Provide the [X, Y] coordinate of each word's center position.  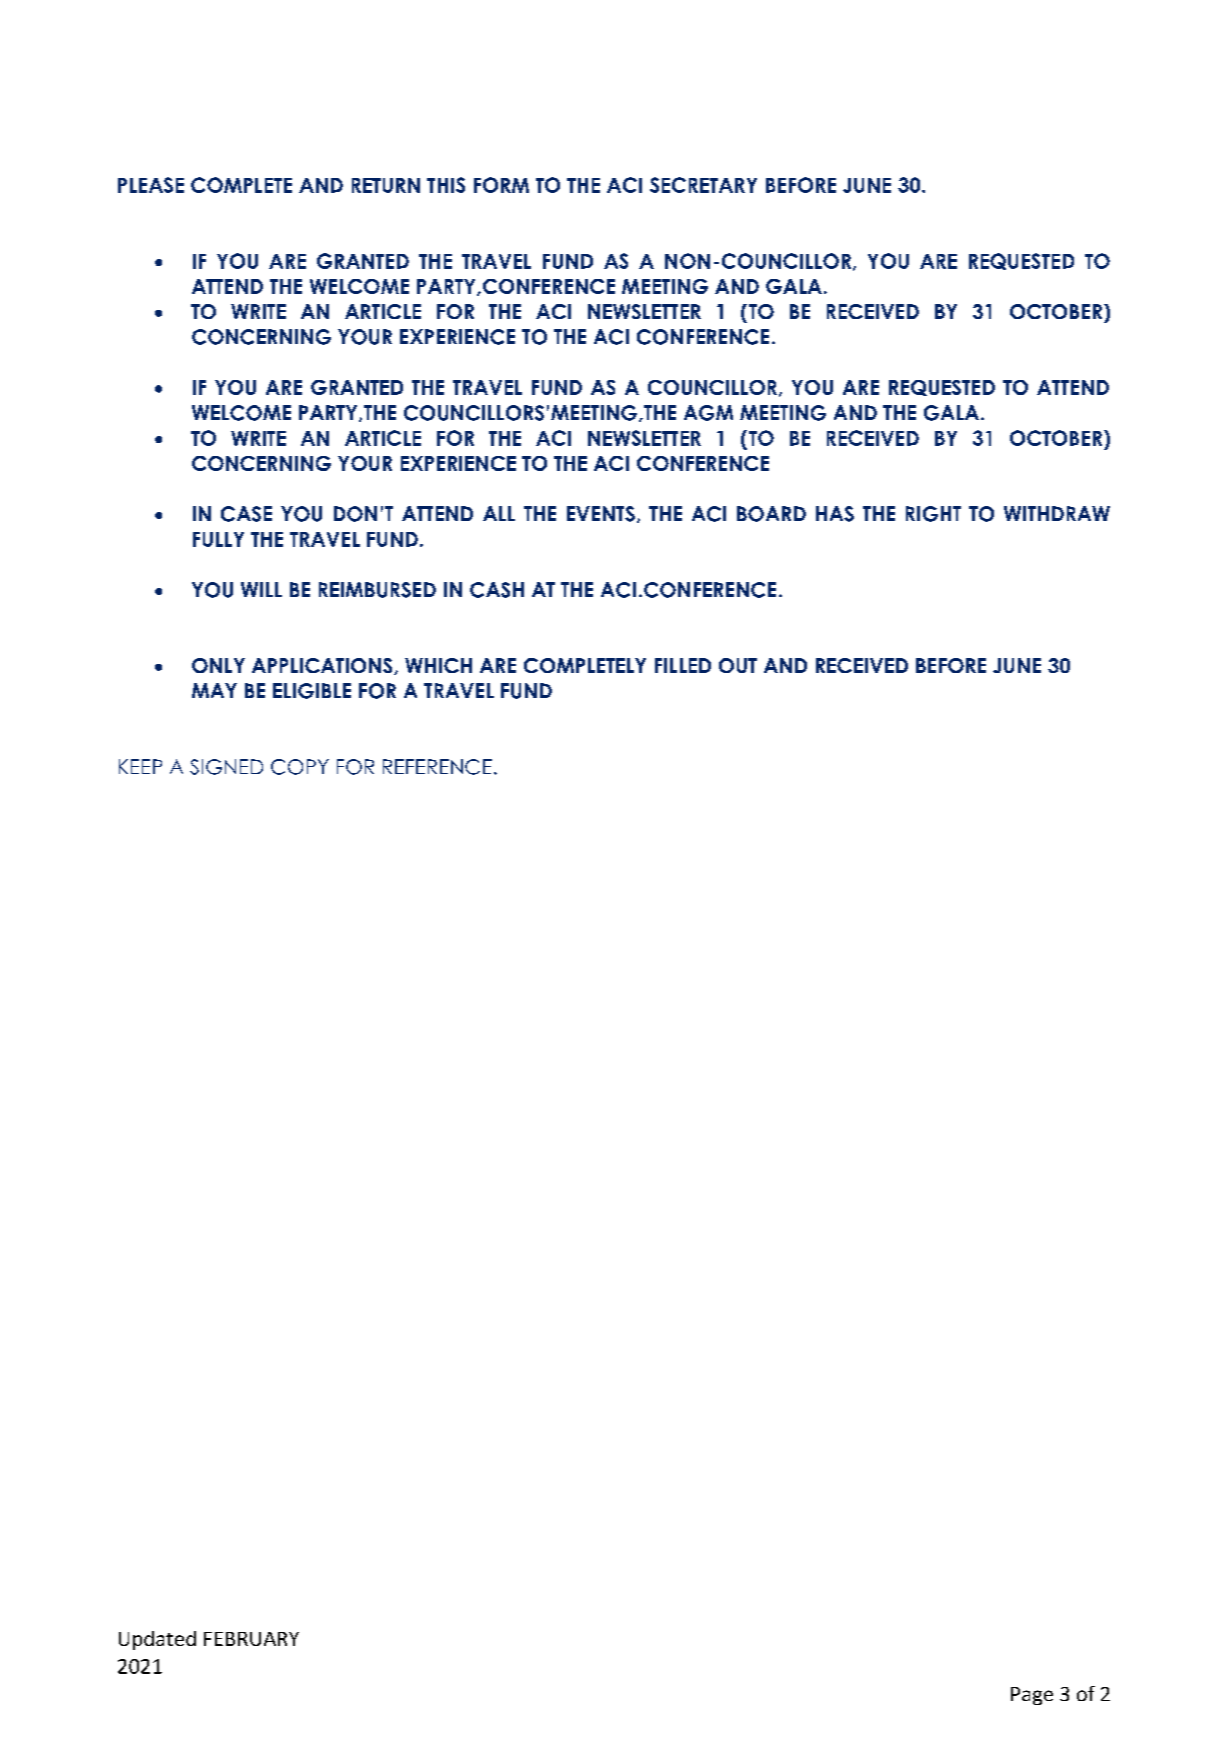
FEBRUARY [251, 1639]
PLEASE [151, 185]
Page [1032, 1696]
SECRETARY [703, 185]
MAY [214, 690]
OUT [738, 665]
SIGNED [226, 767]
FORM [501, 185]
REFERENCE [437, 767]
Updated [157, 1640]
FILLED [683, 665]
